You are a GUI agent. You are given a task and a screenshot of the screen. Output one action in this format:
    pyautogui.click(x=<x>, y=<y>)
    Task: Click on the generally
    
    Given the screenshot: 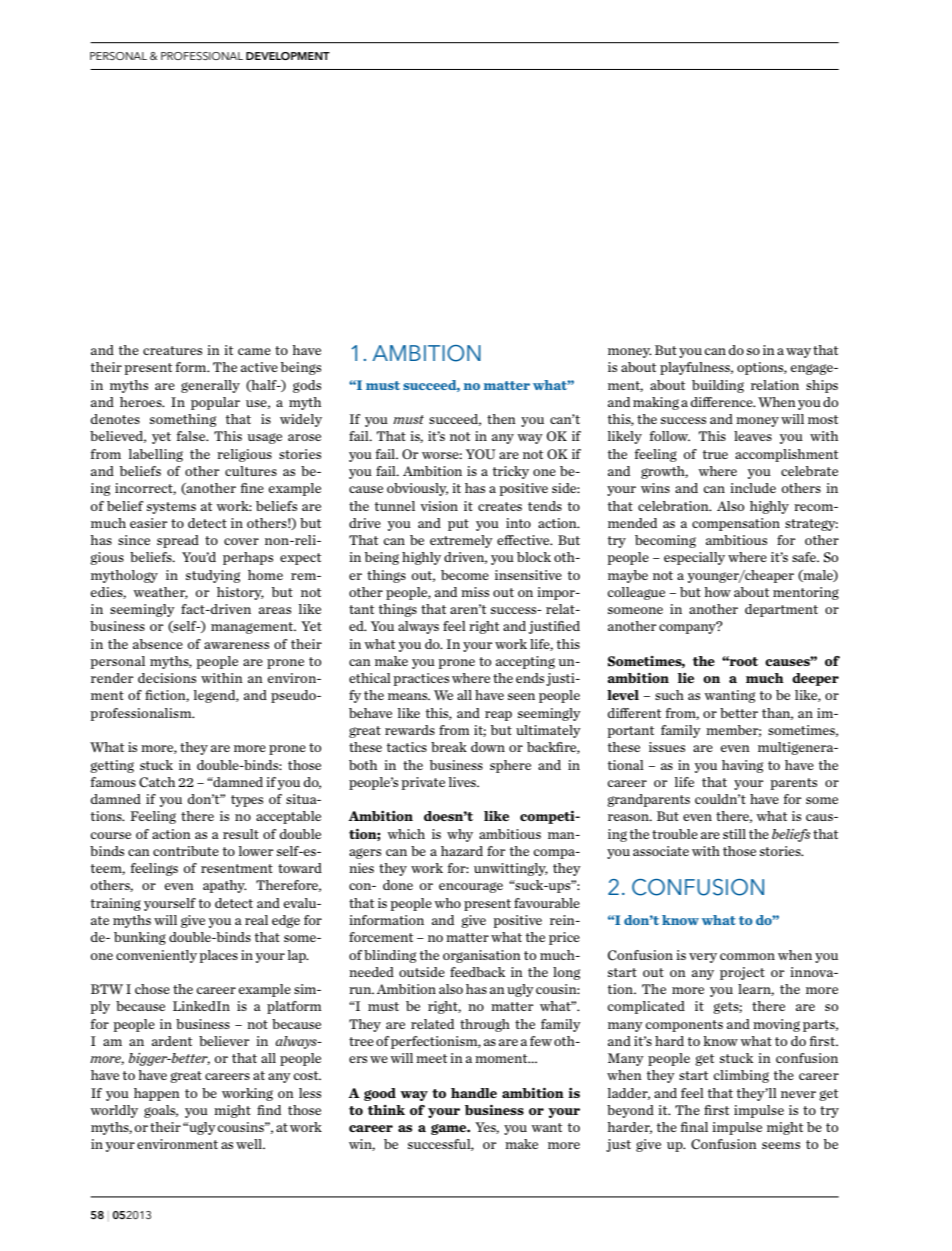 What is the action you would take?
    pyautogui.click(x=210, y=386)
